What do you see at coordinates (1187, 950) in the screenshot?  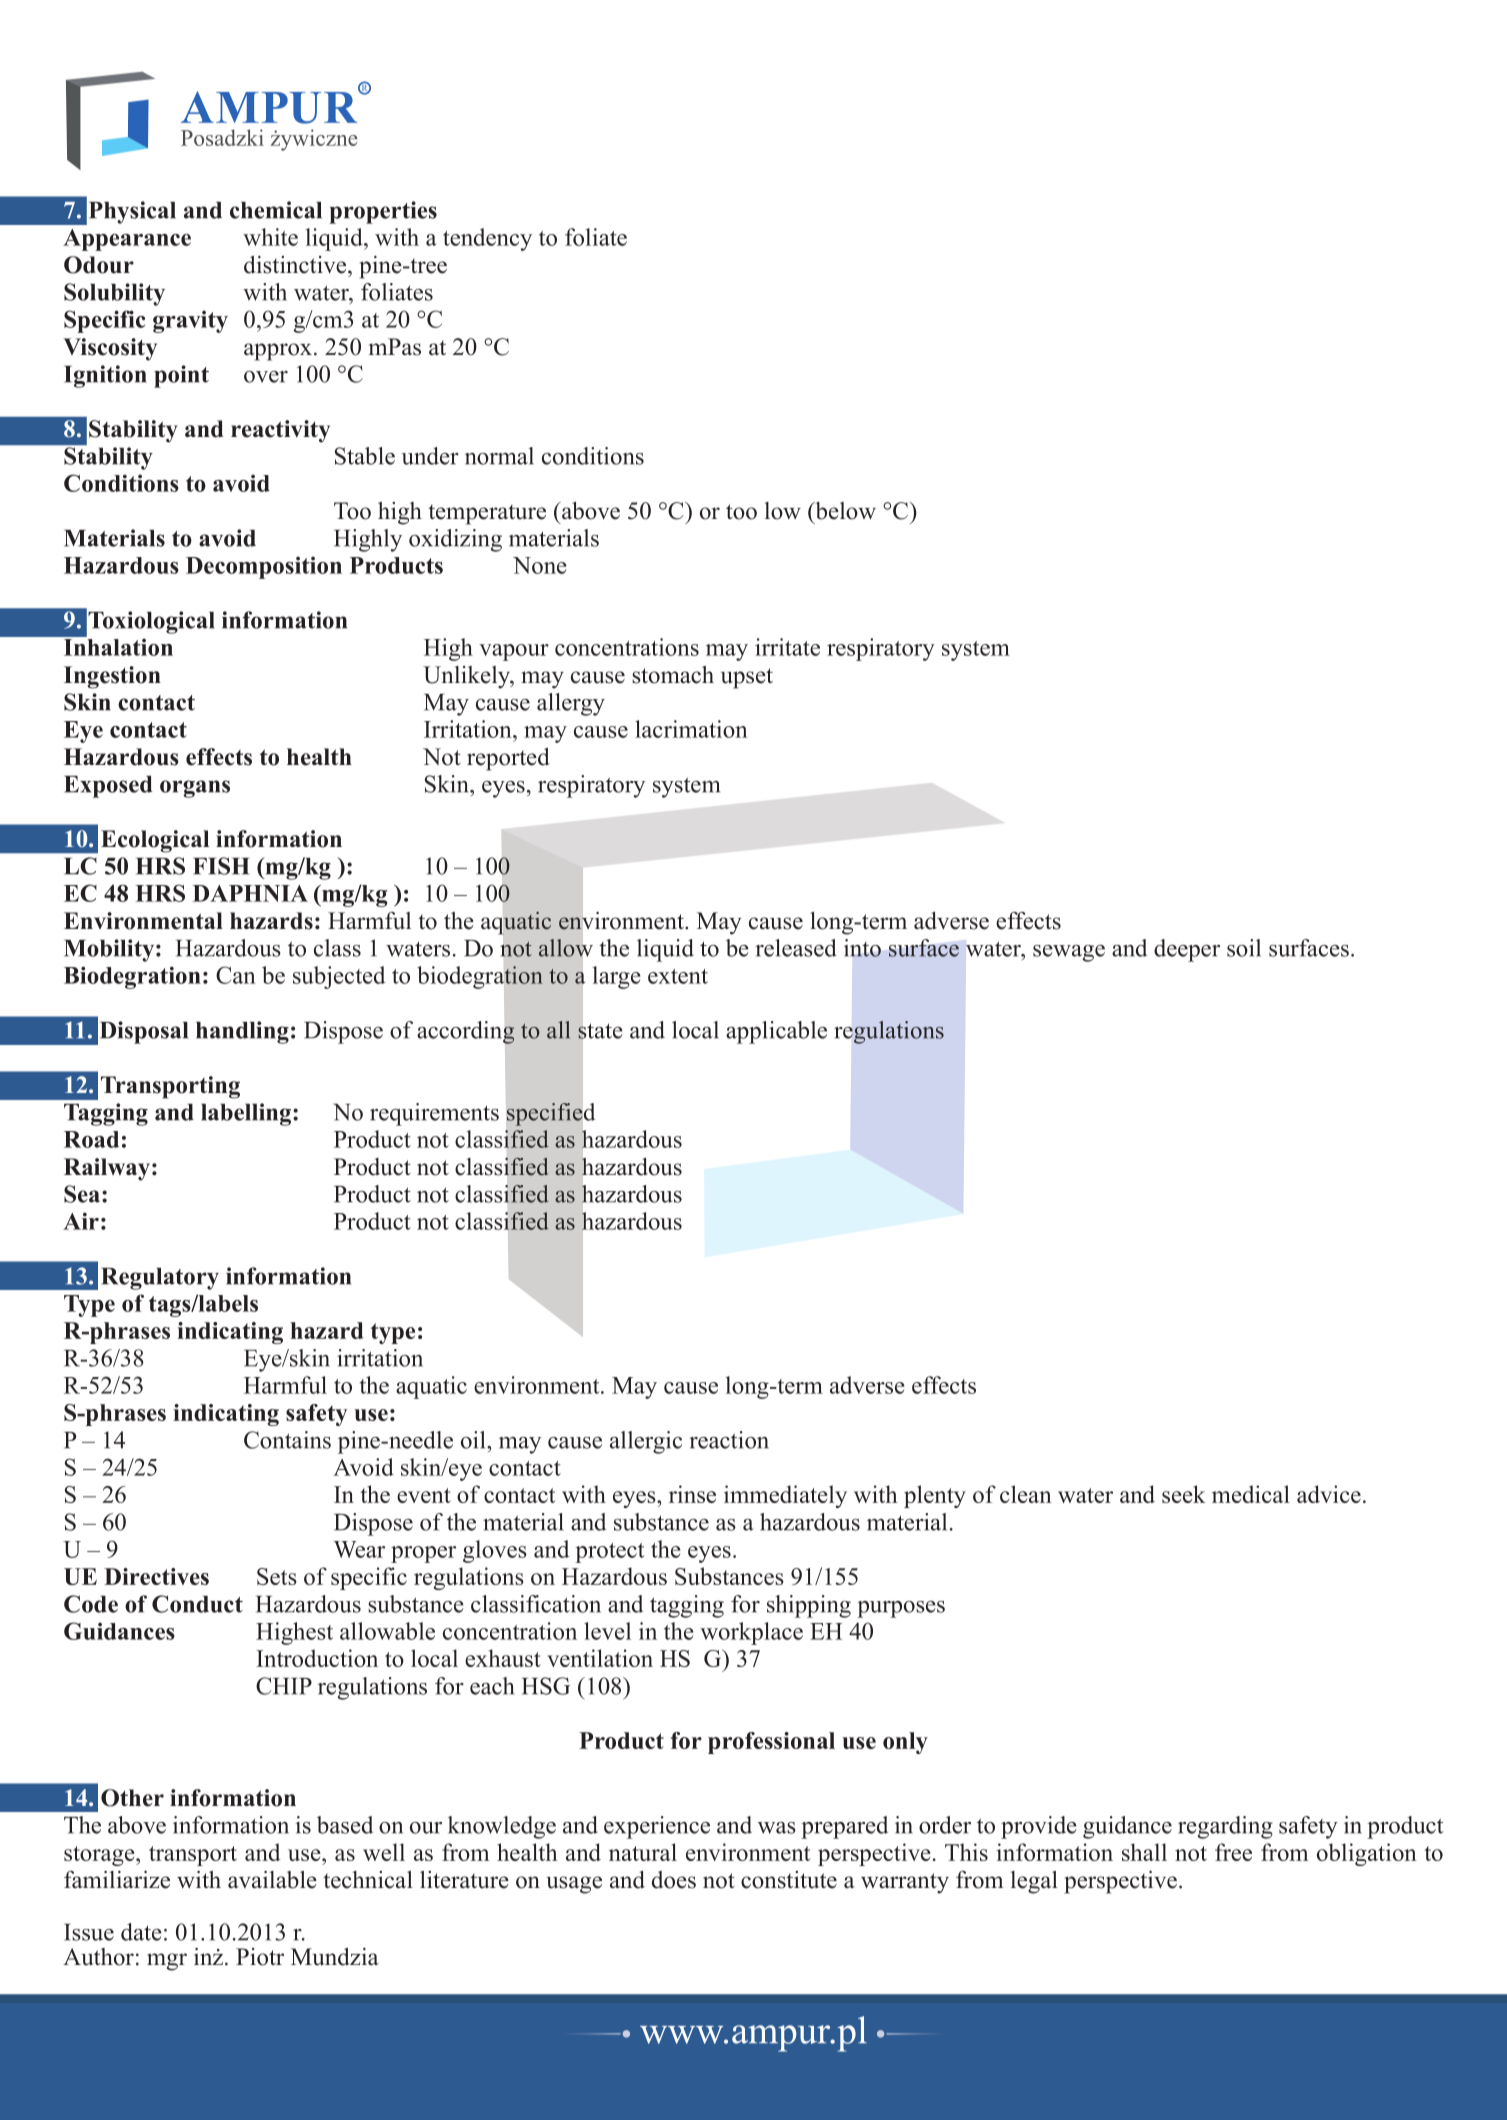 I see `deeper` at bounding box center [1187, 950].
